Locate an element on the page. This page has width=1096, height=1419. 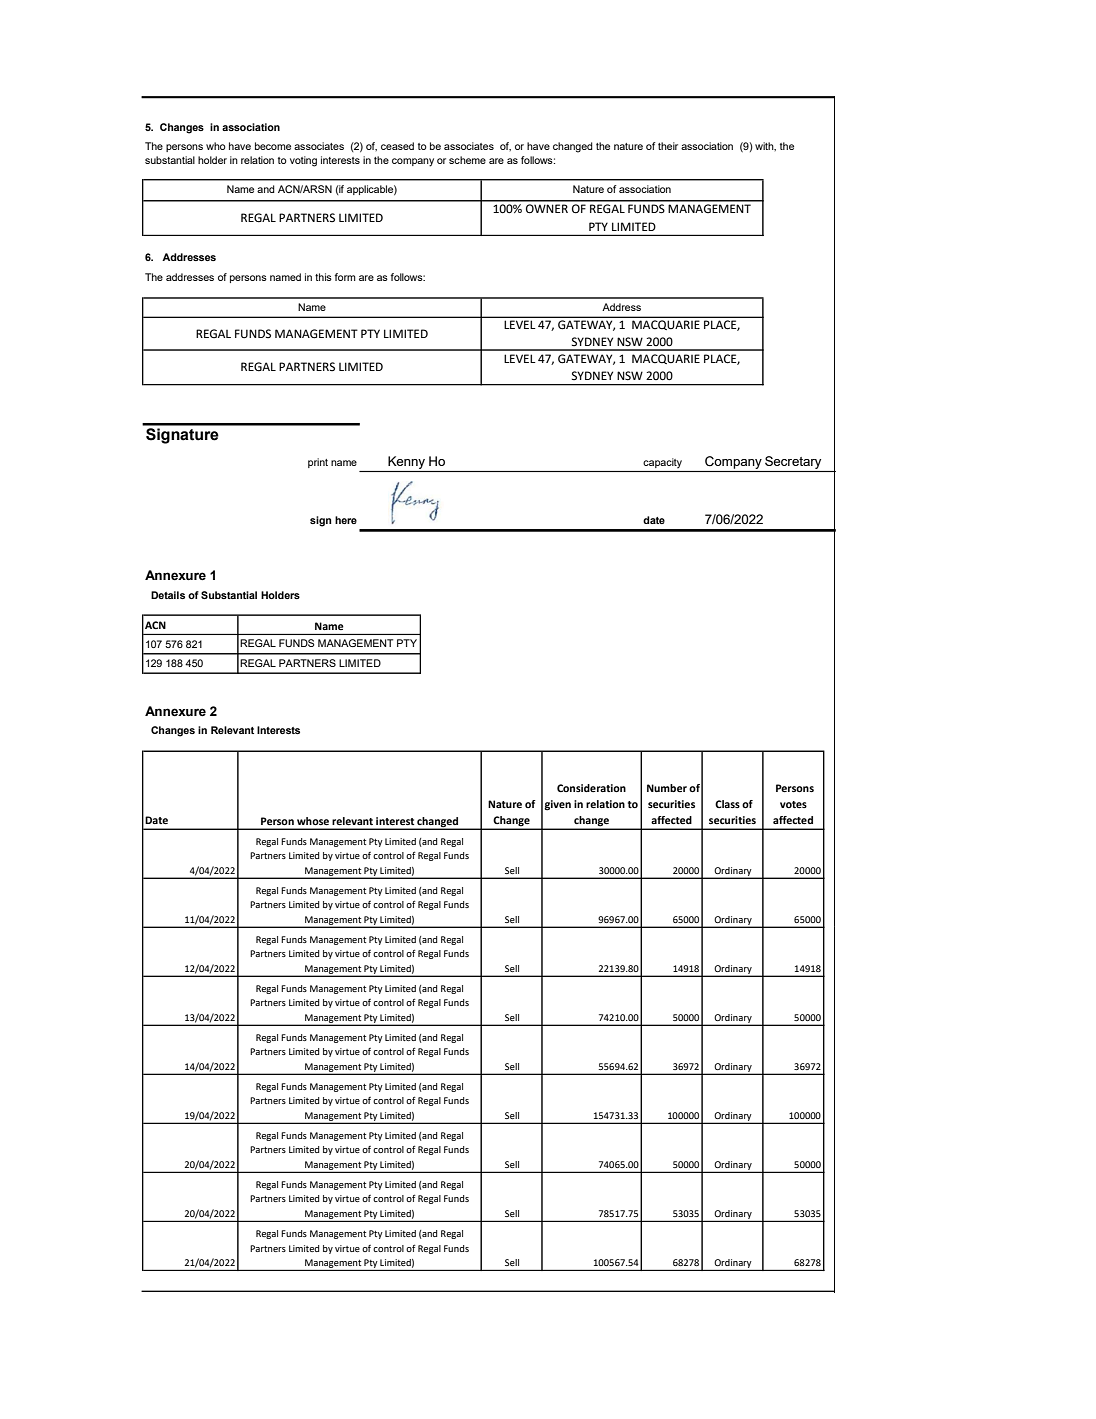
whose is located at coordinates (313, 821).
